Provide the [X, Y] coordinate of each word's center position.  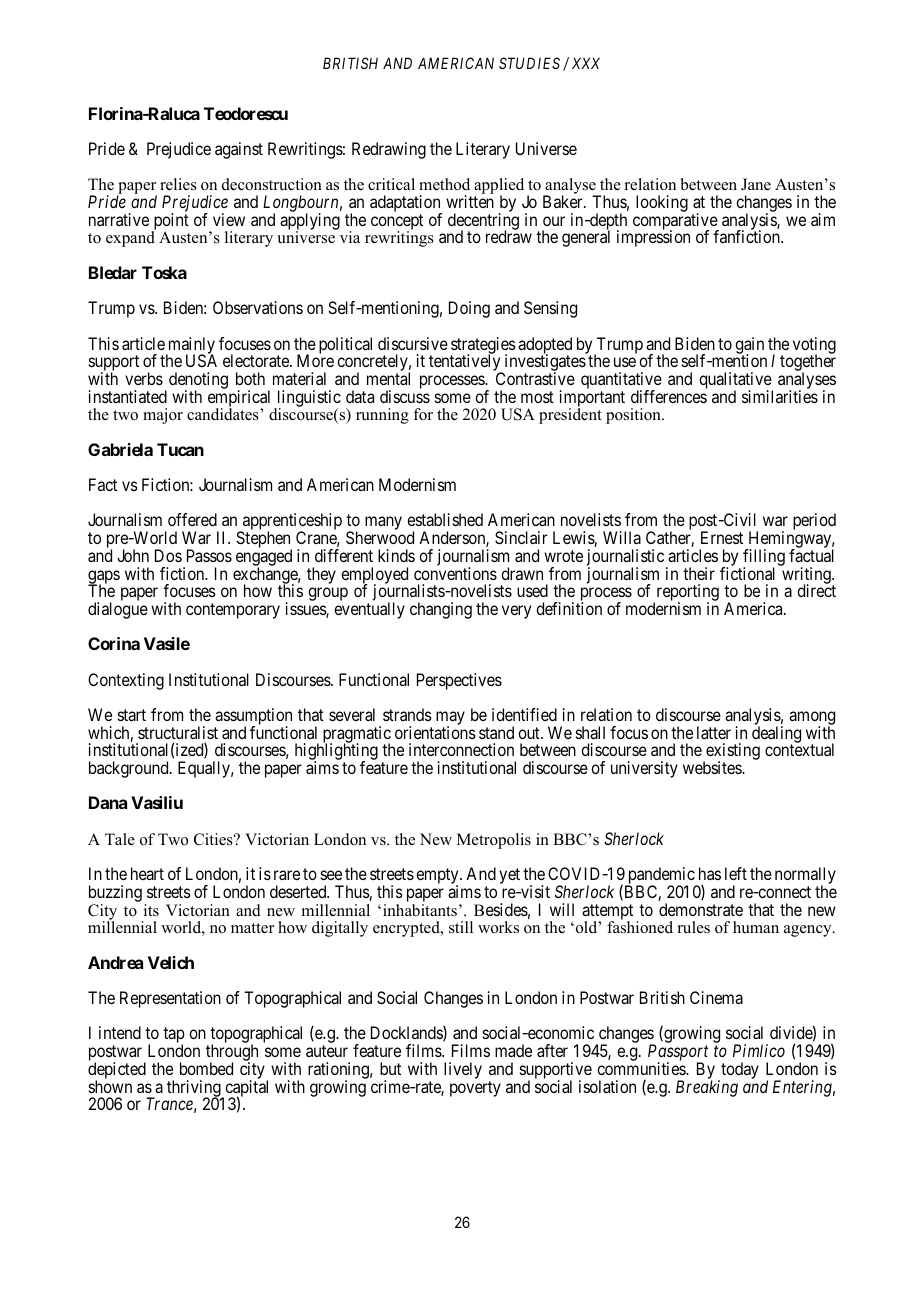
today [739, 1071]
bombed [206, 1068]
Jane [756, 184]
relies [178, 184]
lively [463, 1070]
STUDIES [529, 63]
